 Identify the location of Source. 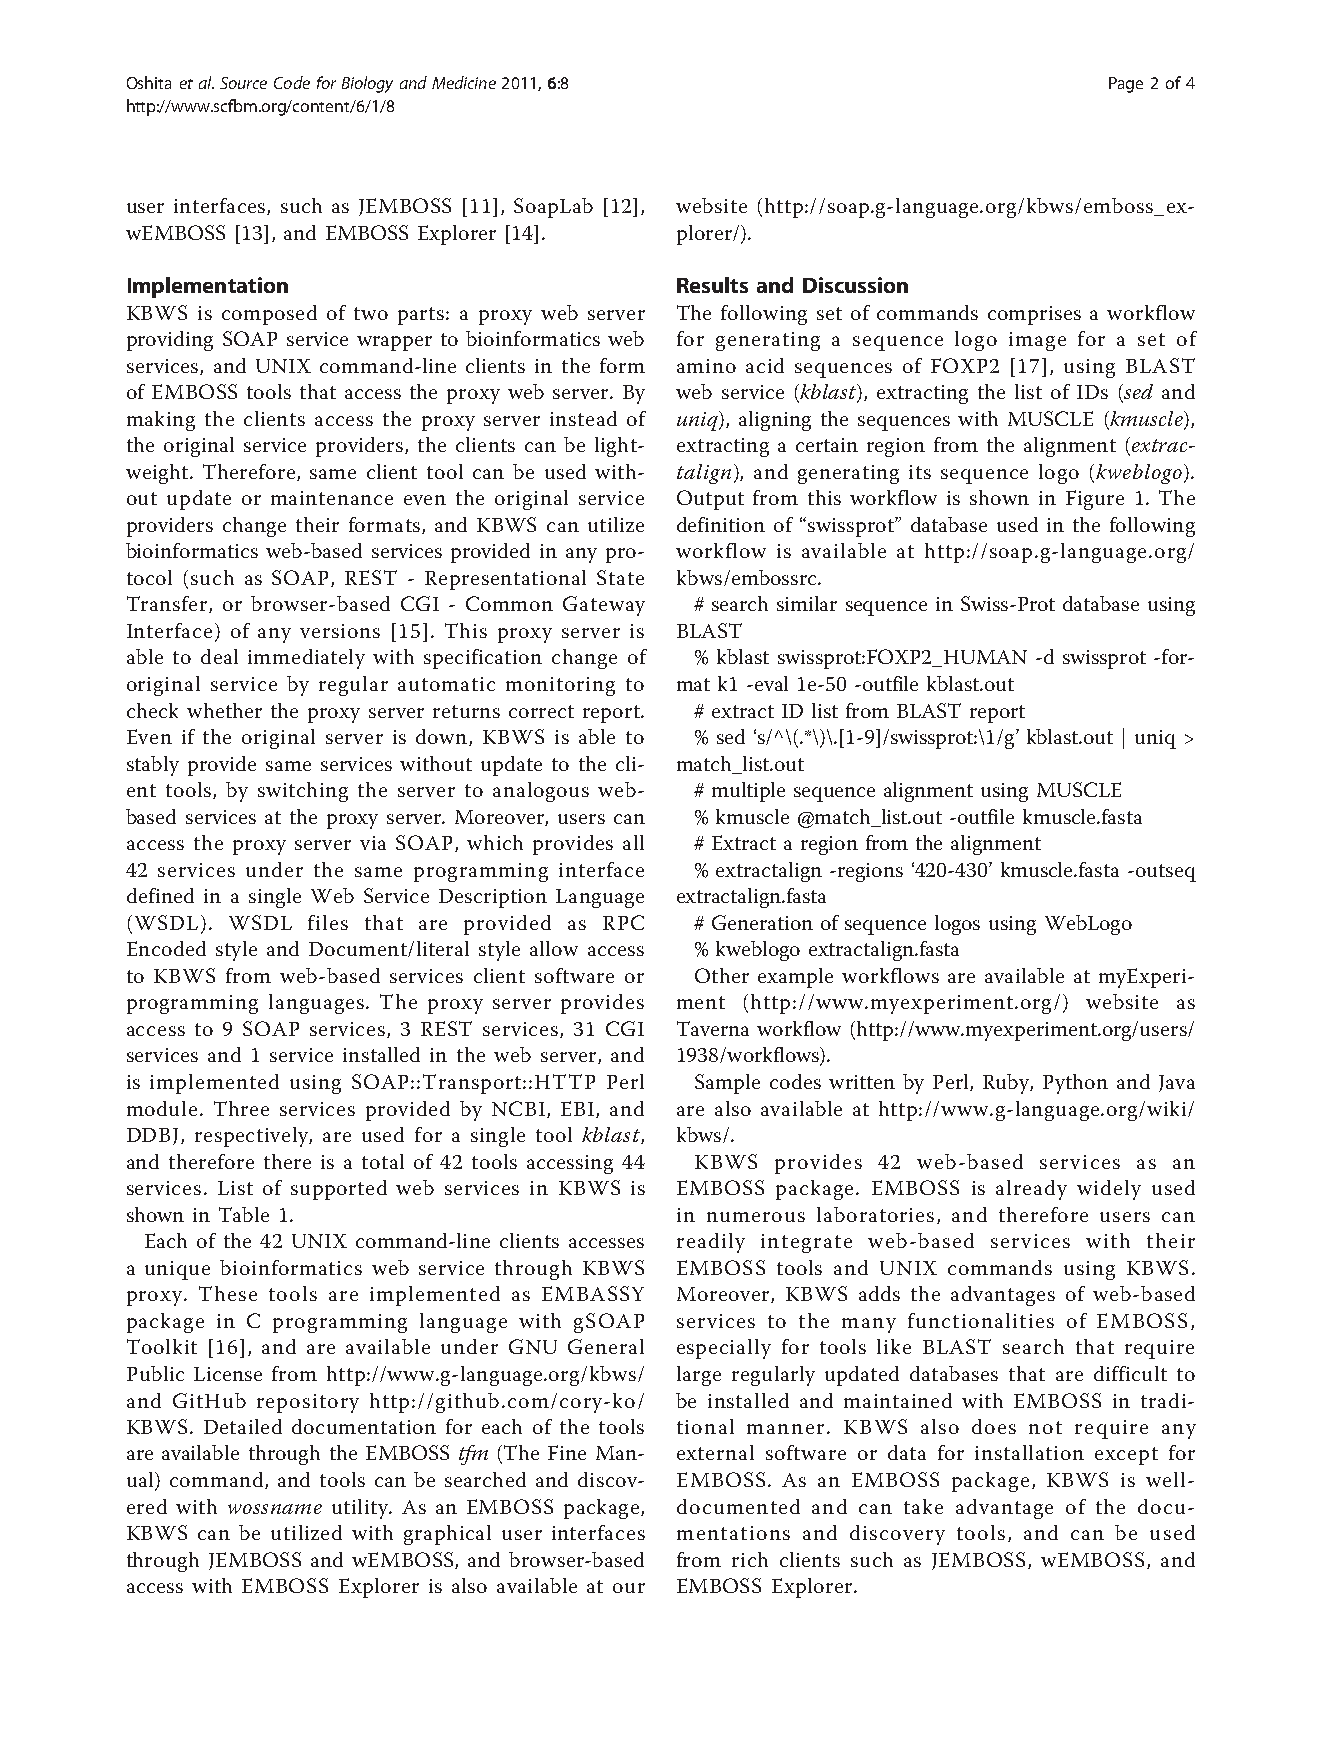
(243, 83).
